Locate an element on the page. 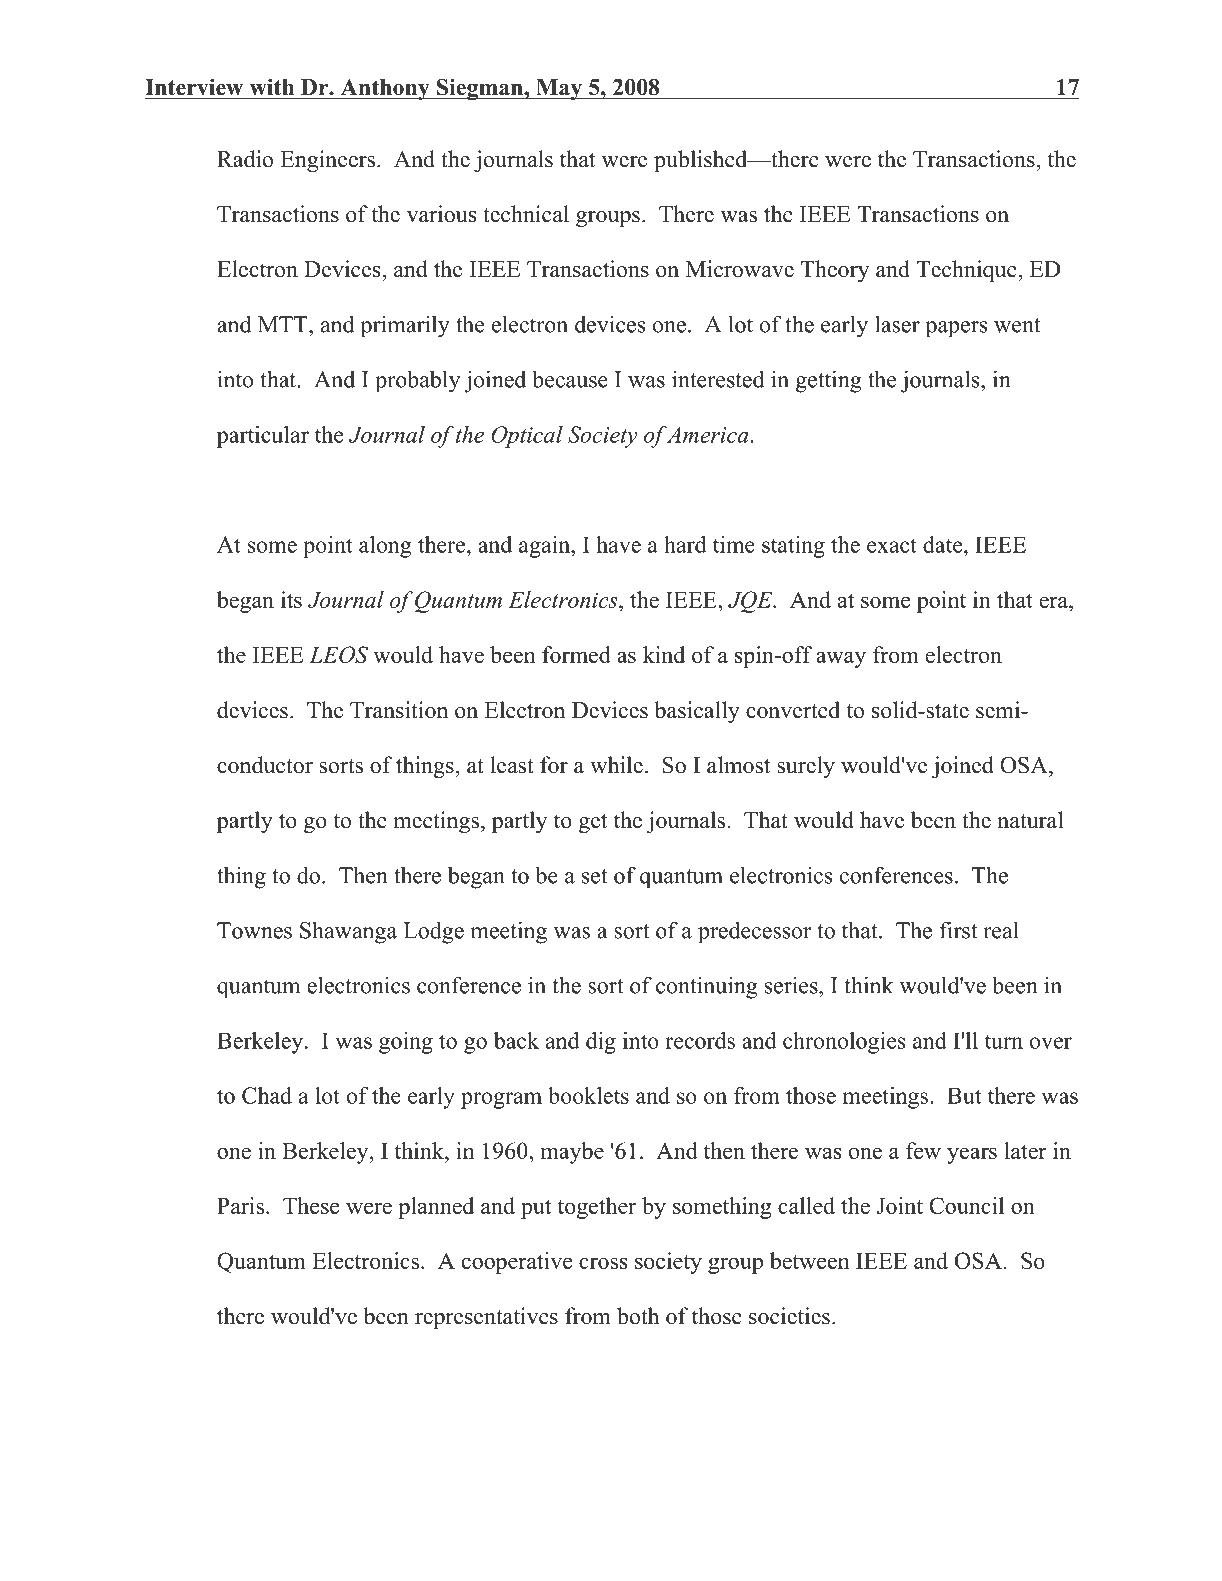 This document has height=1581, width=1222. with is located at coordinates (272, 87).
